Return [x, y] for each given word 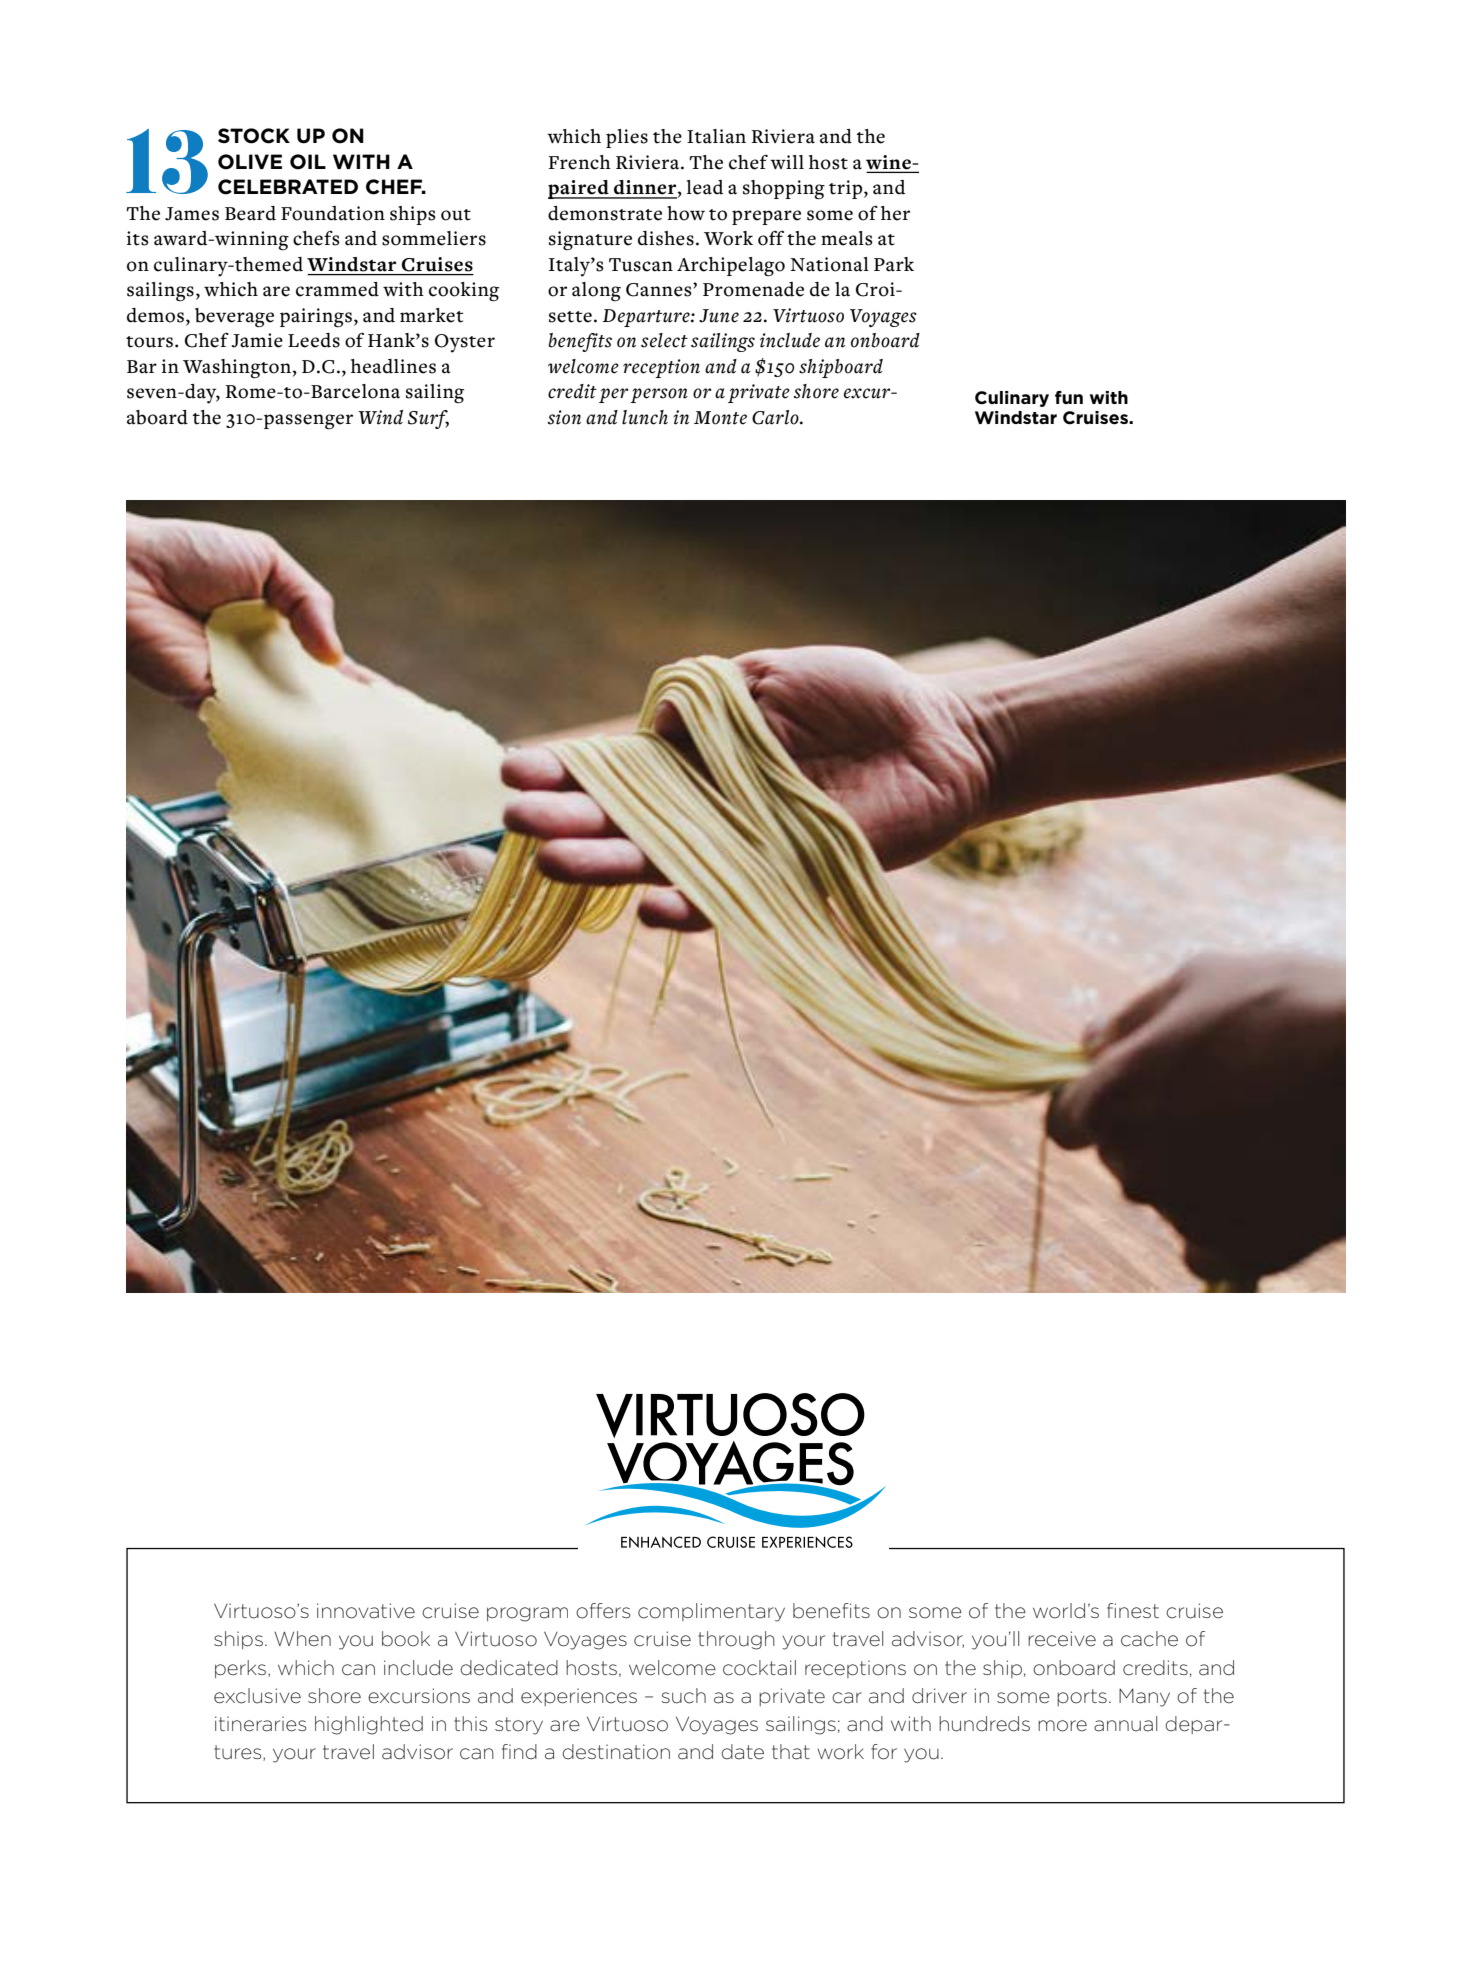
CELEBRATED [288, 187]
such [683, 1696]
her [895, 213]
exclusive [257, 1696]
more [1062, 1726]
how [686, 213]
